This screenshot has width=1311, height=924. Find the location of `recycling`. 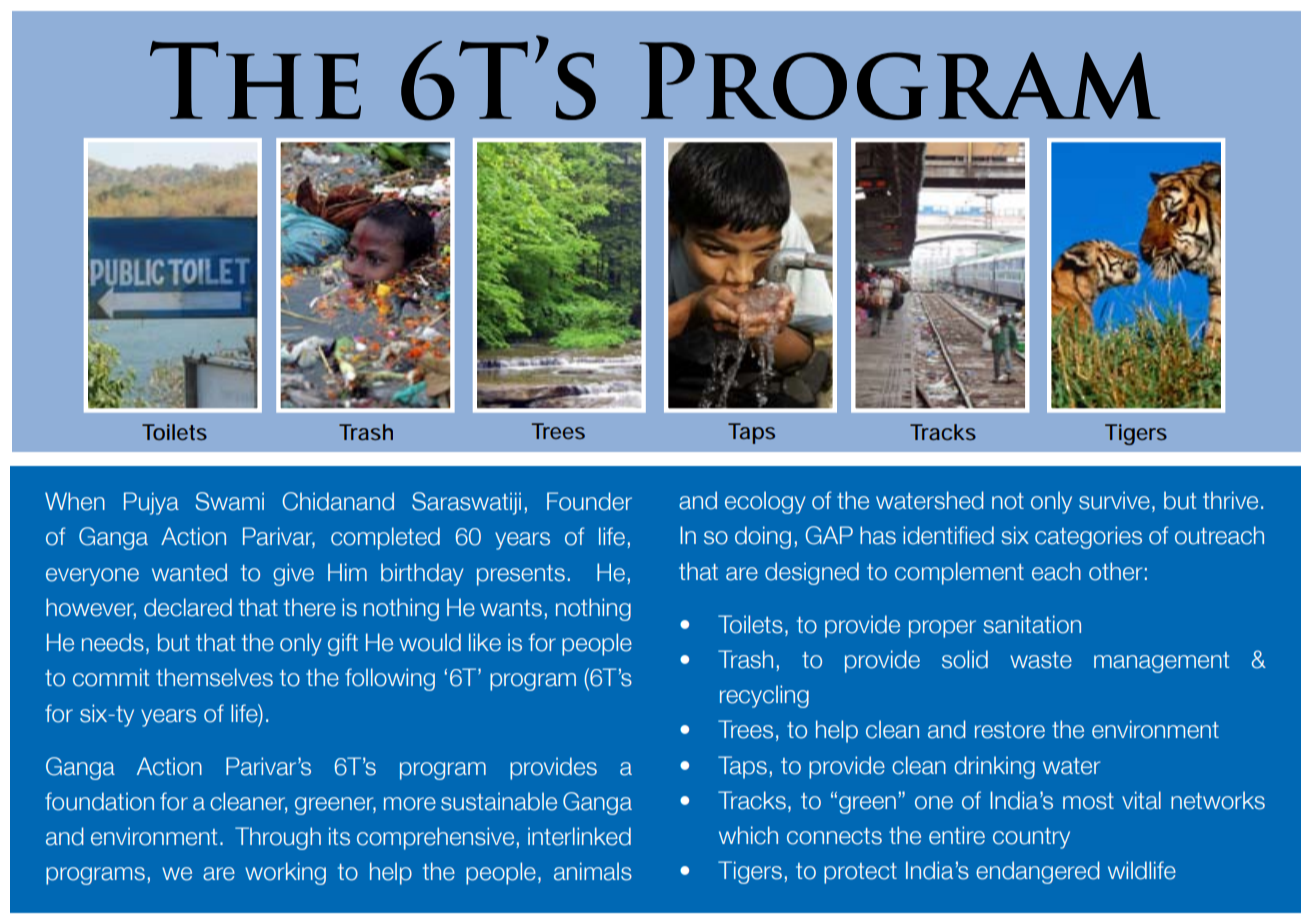

recycling is located at coordinates (764, 696).
